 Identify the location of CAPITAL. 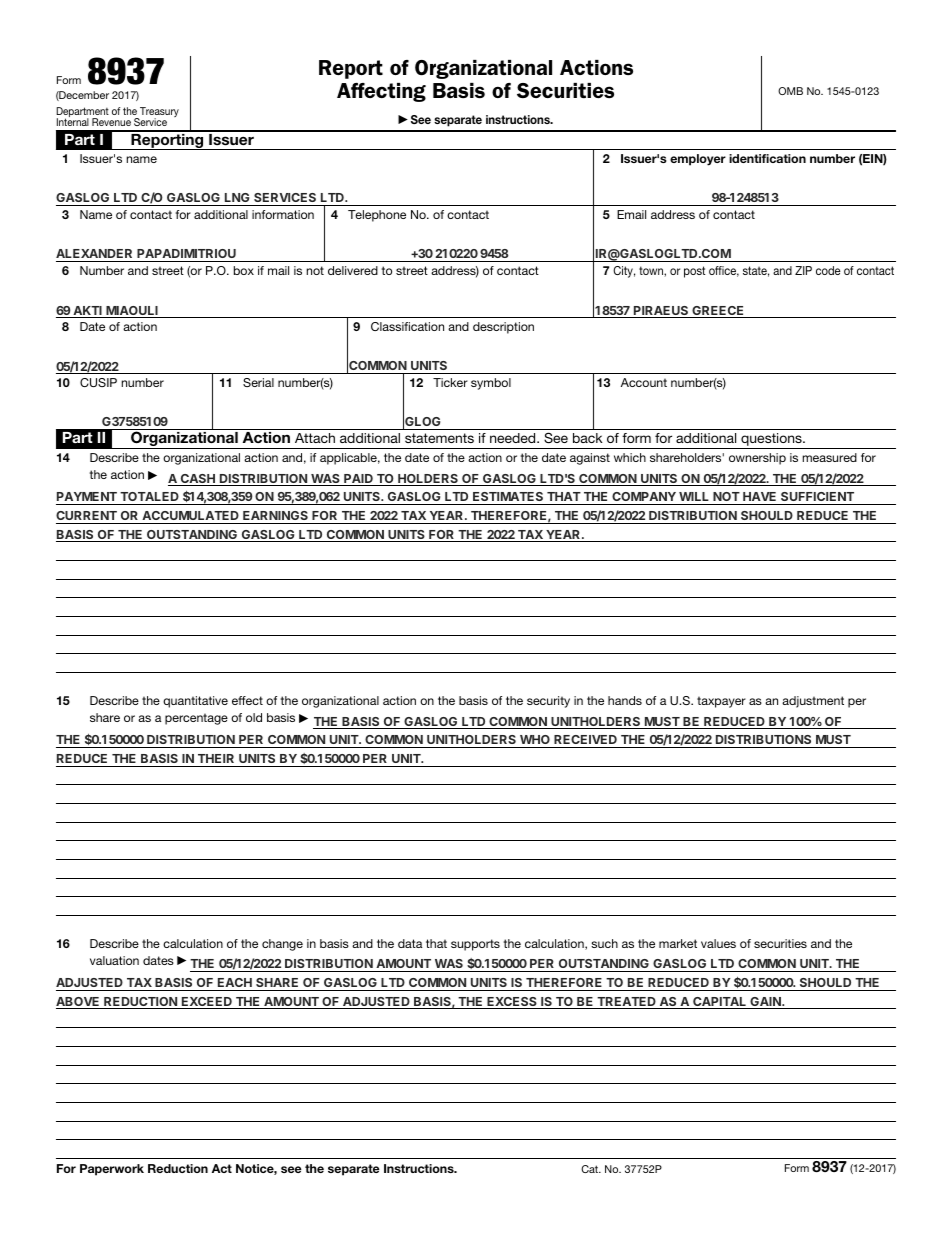
(719, 1003).
